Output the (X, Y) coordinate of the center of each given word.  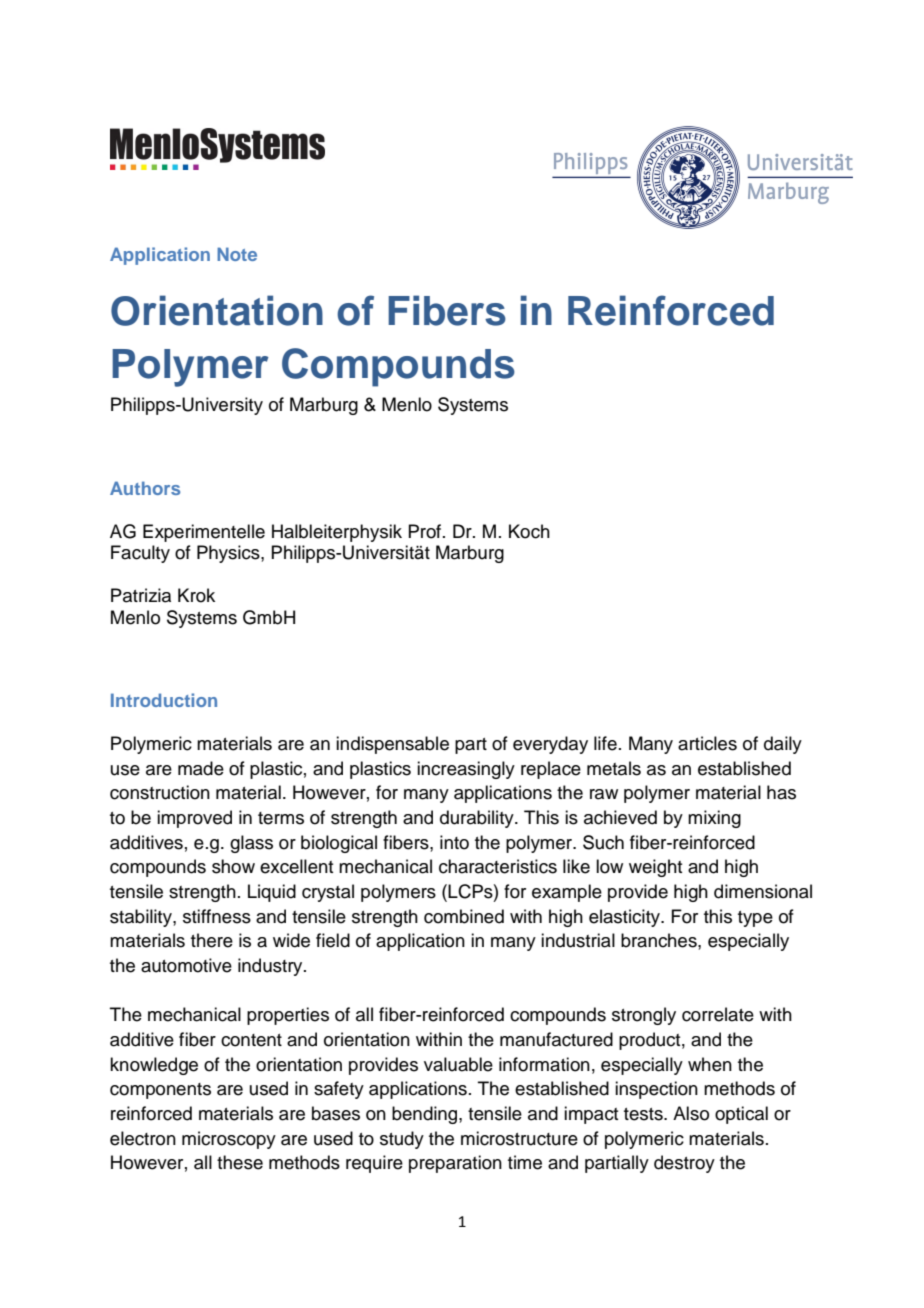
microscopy (229, 1140)
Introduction (164, 700)
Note (237, 254)
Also (691, 1113)
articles (707, 743)
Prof (426, 531)
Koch (529, 531)
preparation (455, 1164)
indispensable (392, 745)
